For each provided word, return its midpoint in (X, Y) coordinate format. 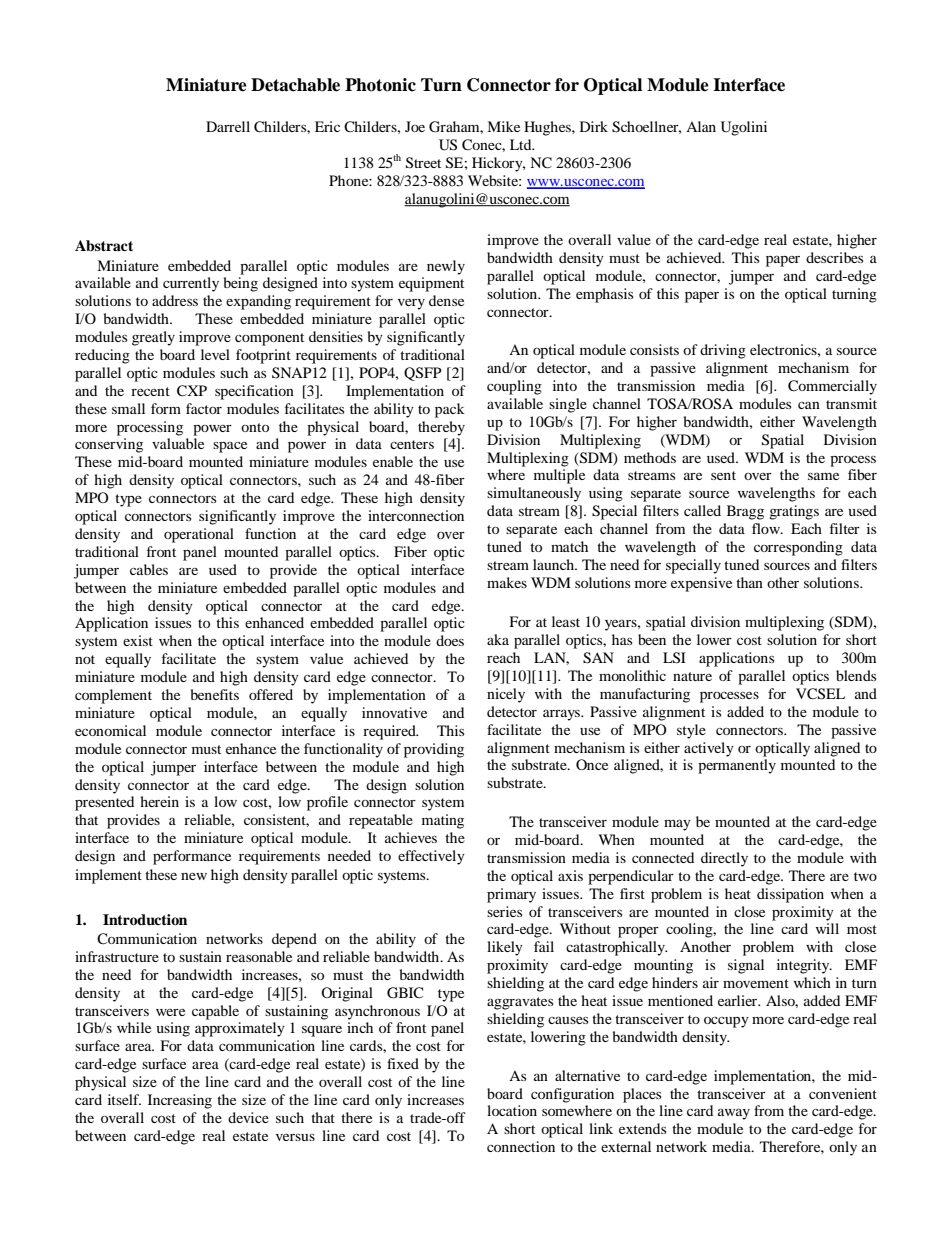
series (504, 911)
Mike (503, 126)
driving (723, 351)
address (175, 300)
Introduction (145, 920)
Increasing (180, 1101)
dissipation (790, 895)
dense (446, 300)
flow (767, 528)
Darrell (228, 126)
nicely (506, 695)
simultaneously (534, 494)
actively (709, 749)
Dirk (594, 126)
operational (199, 535)
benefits (215, 694)
